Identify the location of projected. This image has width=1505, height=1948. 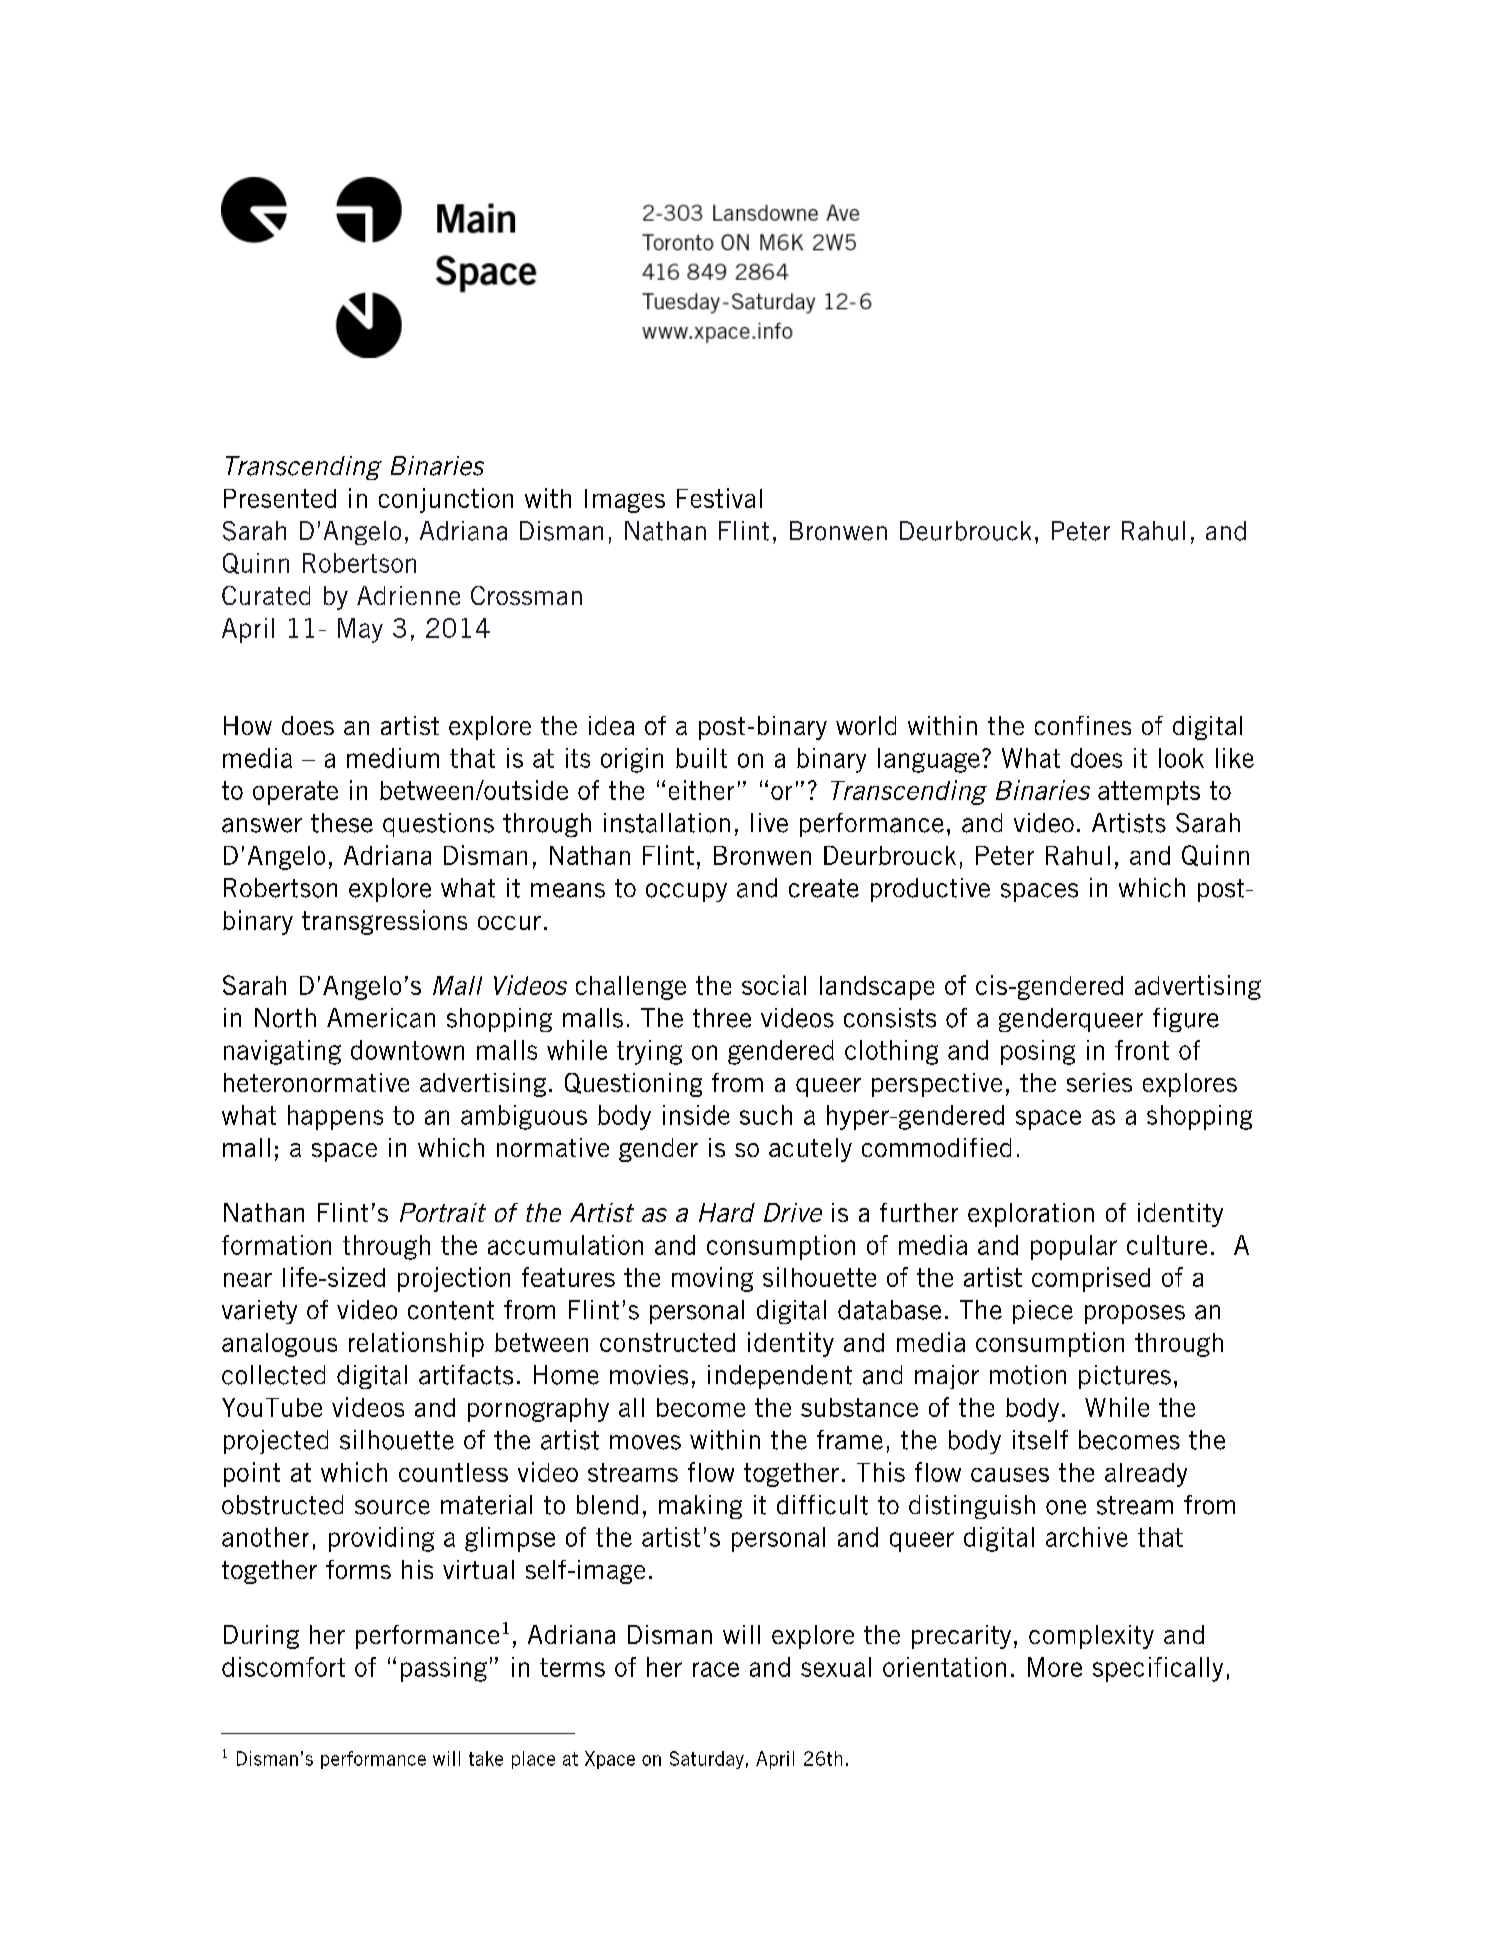
(276, 1442).
